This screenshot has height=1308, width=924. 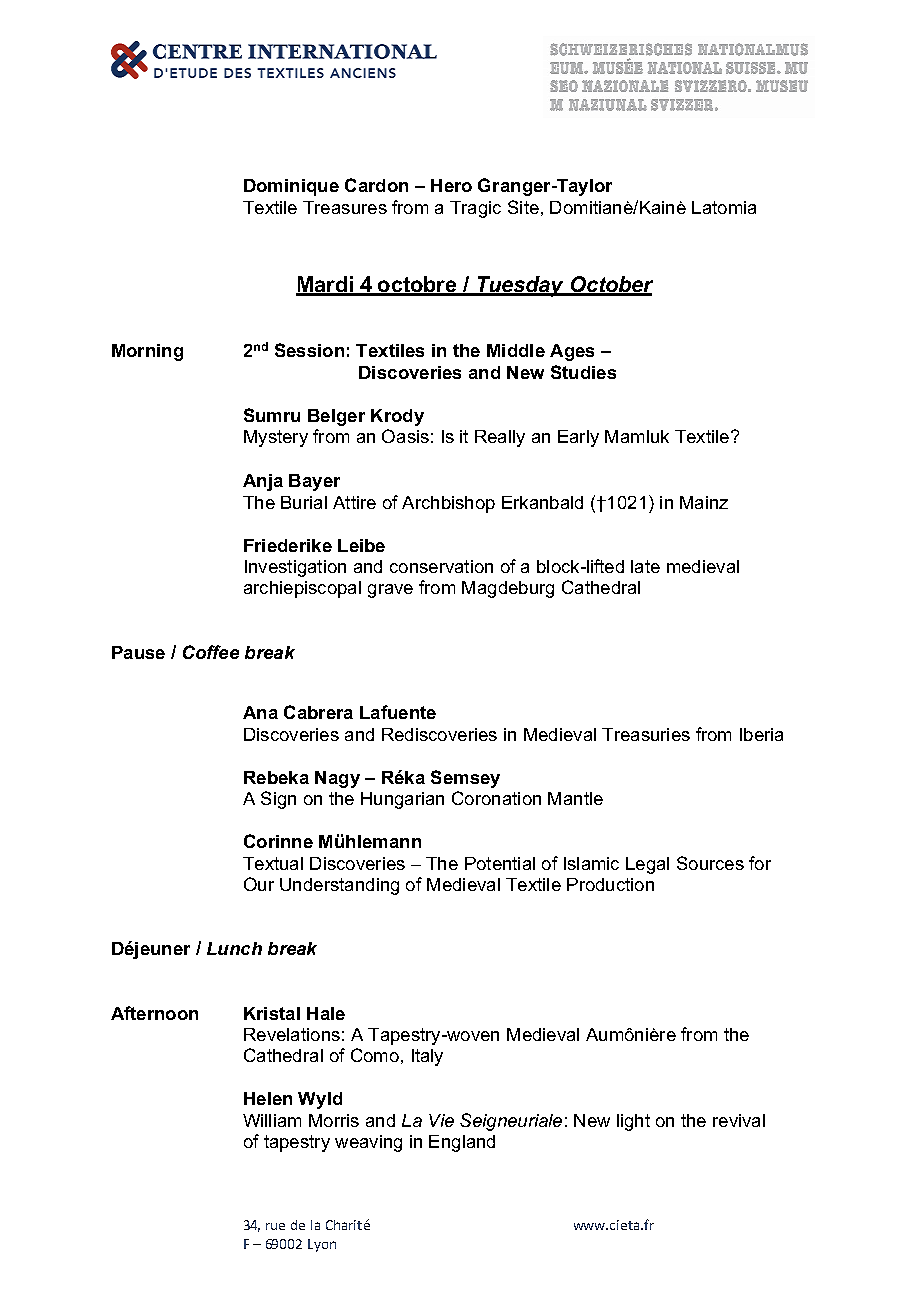 I want to click on Tragic, so click(x=475, y=209).
